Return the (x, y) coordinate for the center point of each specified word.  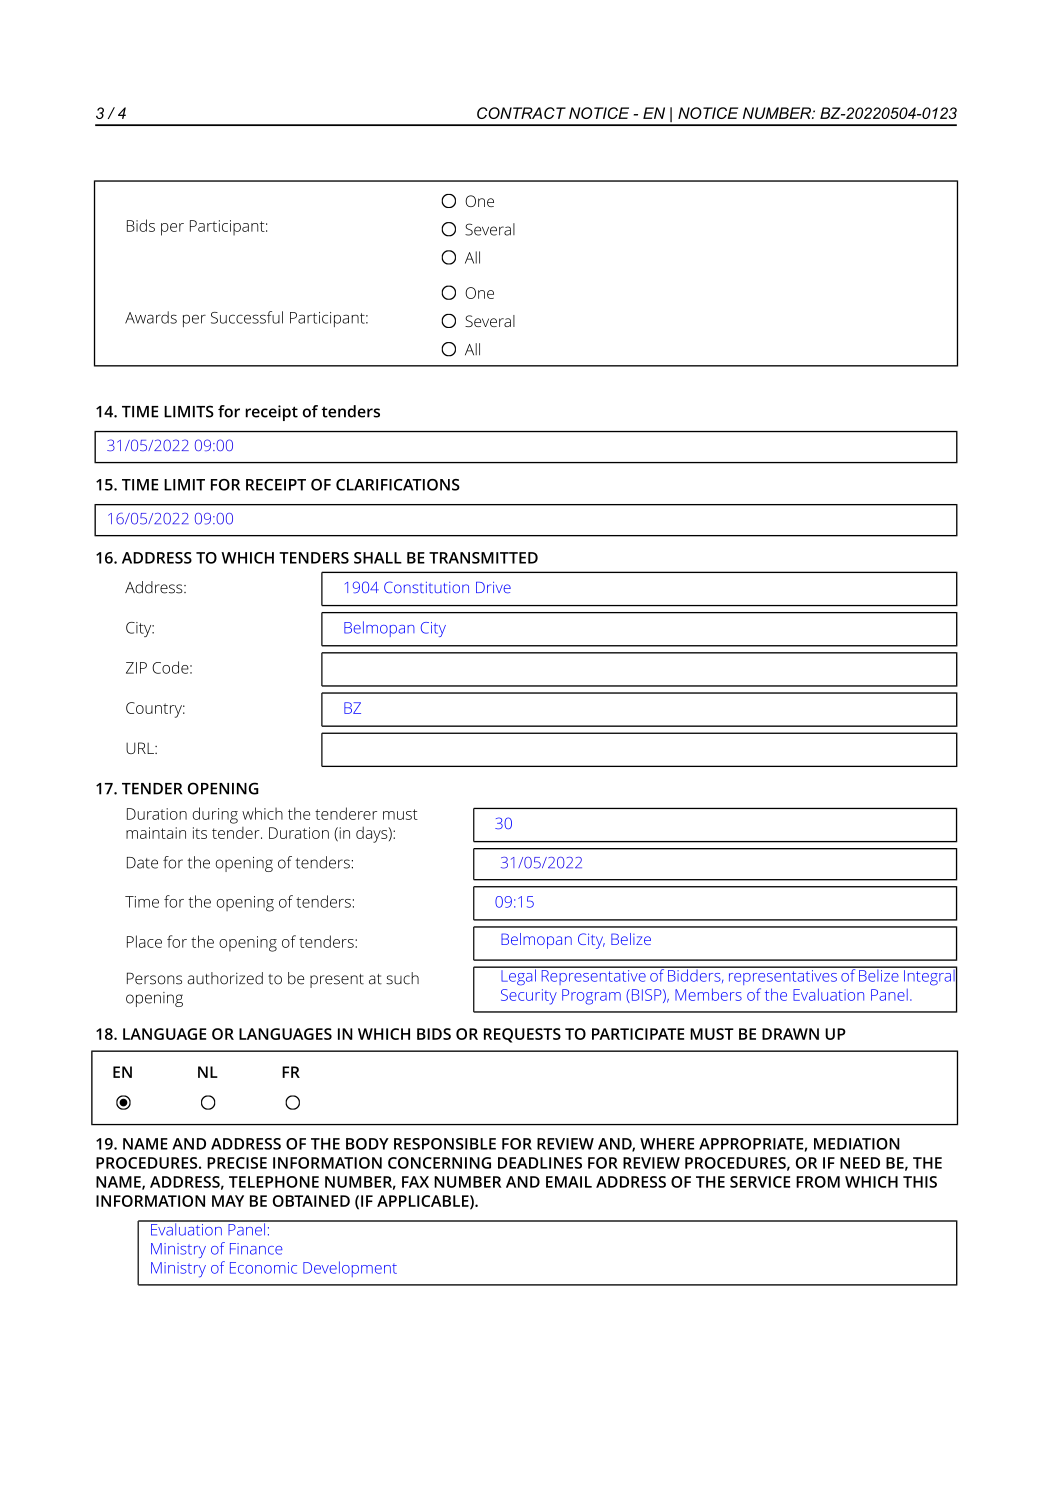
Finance (256, 1249)
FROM (818, 1182)
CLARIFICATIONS (398, 485)
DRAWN (790, 1034)
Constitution (426, 587)
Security (529, 997)
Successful (247, 317)
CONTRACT (521, 113)
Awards (151, 317)
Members (708, 994)
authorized (225, 978)
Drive (493, 587)
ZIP (136, 668)
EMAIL (569, 1182)
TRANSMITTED (483, 558)
